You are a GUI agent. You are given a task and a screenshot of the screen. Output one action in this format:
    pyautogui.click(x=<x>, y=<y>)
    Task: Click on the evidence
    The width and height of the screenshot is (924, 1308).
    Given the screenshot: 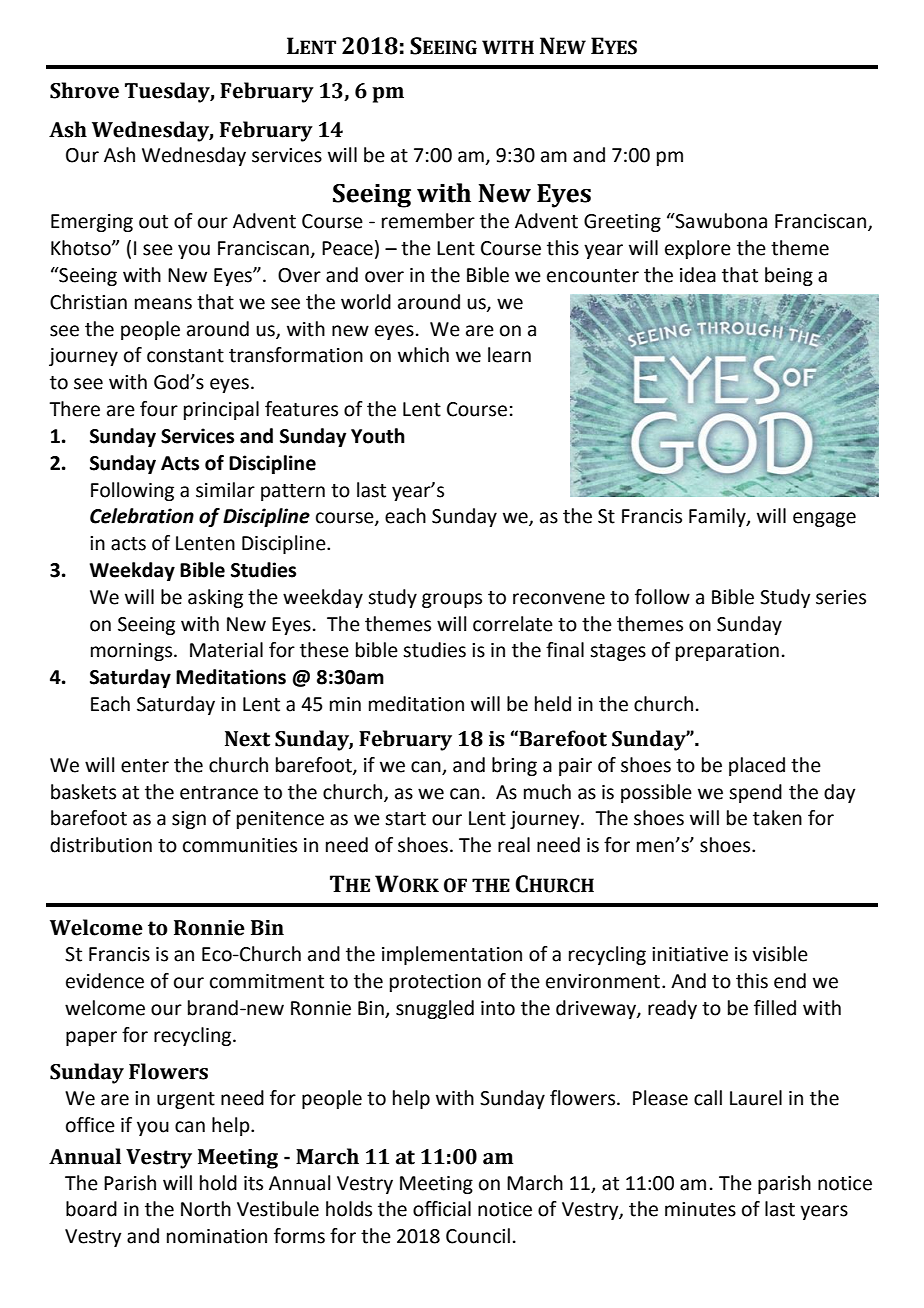 What is the action you would take?
    pyautogui.click(x=105, y=981)
